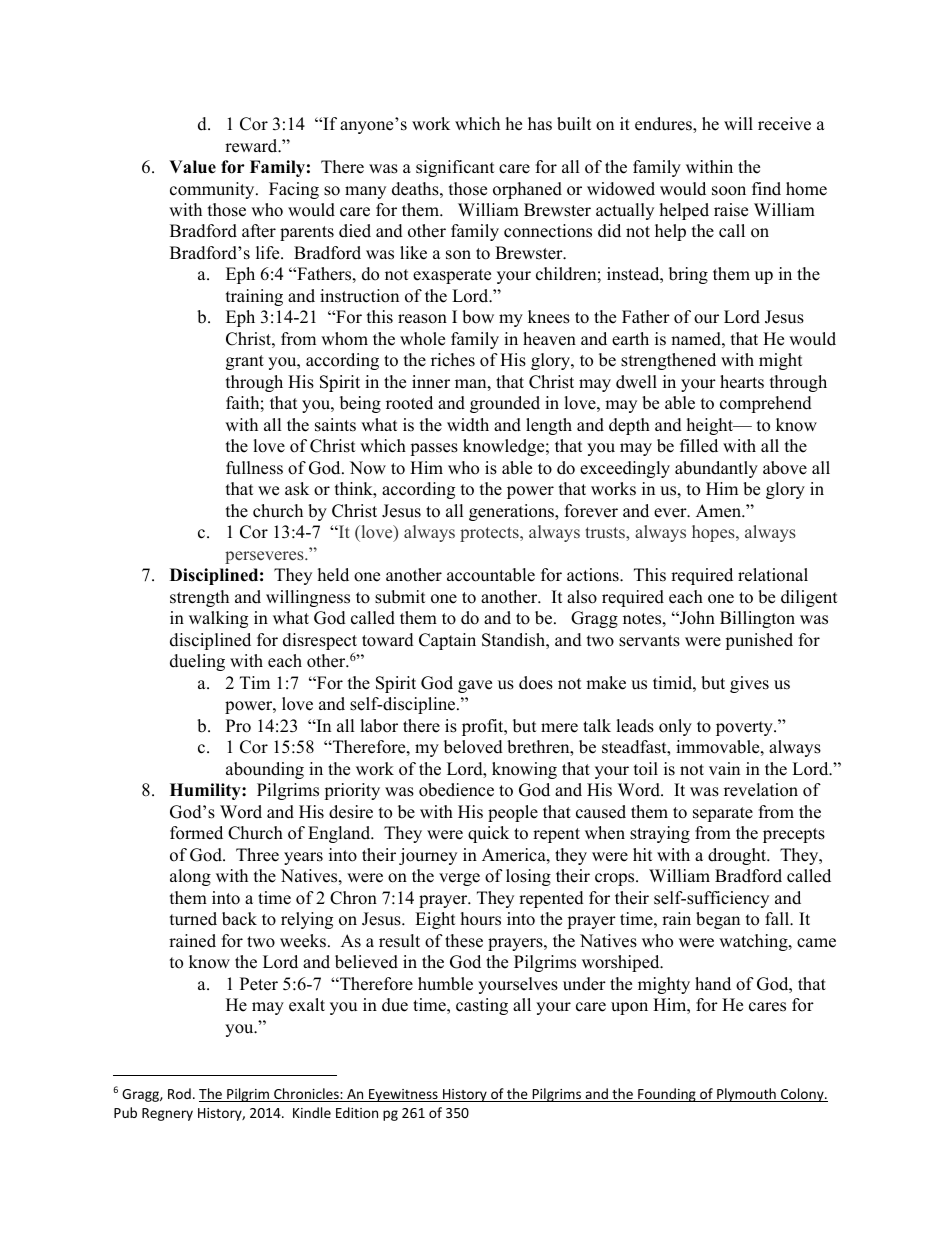 Image resolution: width=952 pixels, height=1233 pixels. What do you see at coordinates (179, 1093) in the screenshot?
I see `Rod` at bounding box center [179, 1093].
